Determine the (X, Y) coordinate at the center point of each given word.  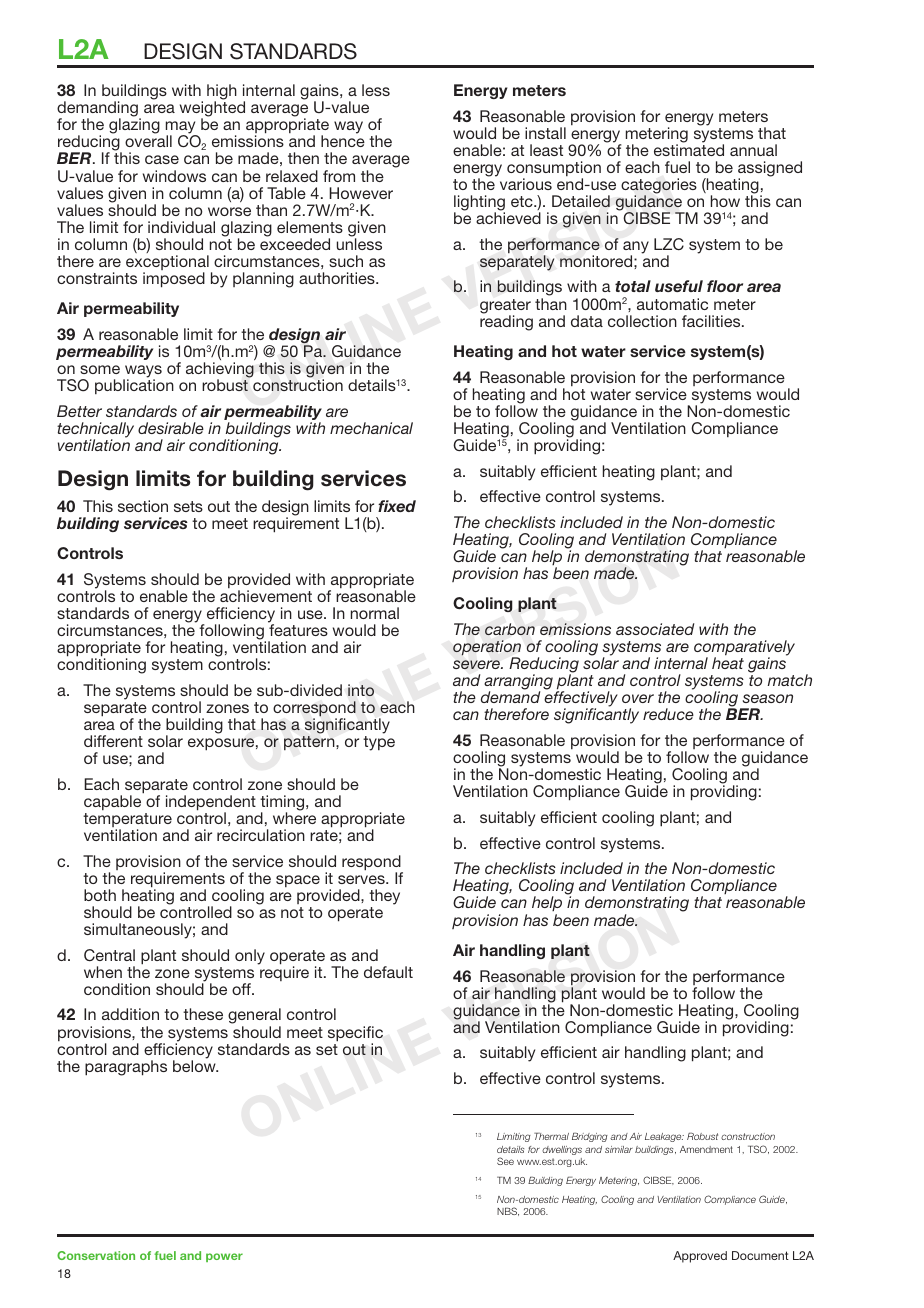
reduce (668, 714)
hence (343, 141)
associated (655, 629)
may (182, 129)
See (505, 1161)
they (384, 897)
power (224, 1257)
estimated (689, 149)
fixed (397, 506)
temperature (127, 821)
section (143, 506)
